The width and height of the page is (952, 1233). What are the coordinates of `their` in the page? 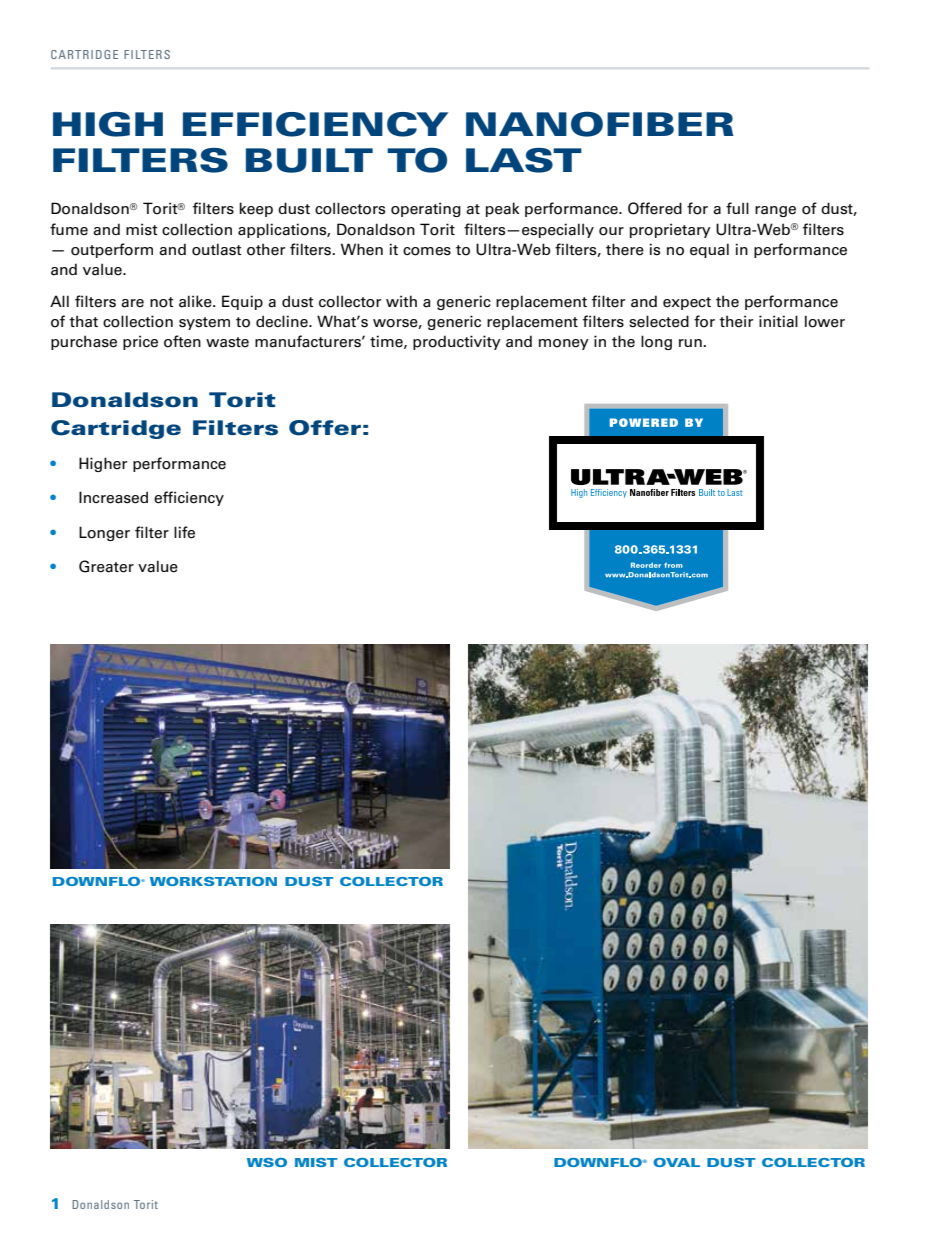 It's located at (736, 321).
